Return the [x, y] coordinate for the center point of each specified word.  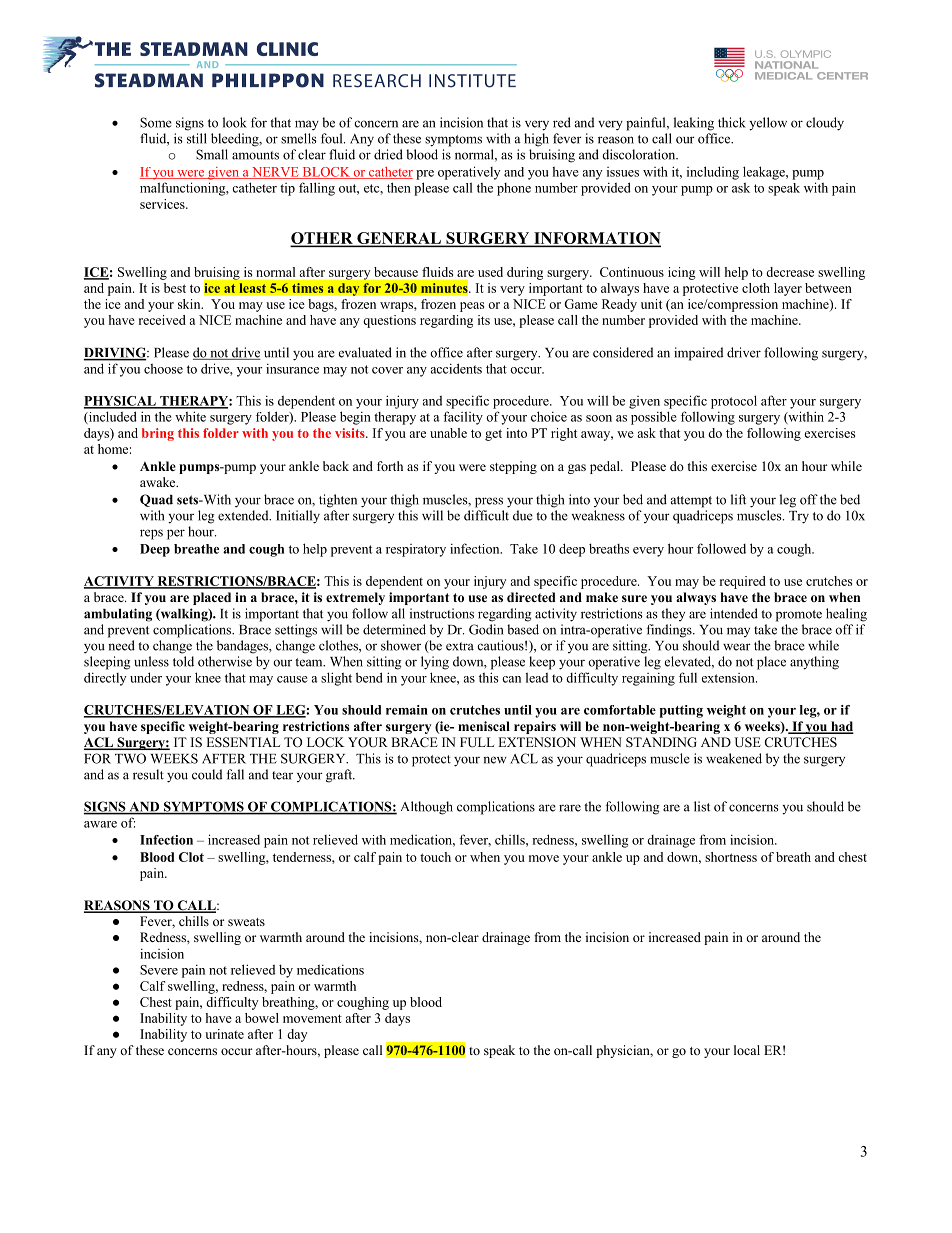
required [743, 582]
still [197, 138]
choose [163, 369]
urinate [224, 1034]
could [207, 774]
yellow [768, 124]
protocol [734, 402]
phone [514, 189]
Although [427, 808]
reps [151, 534]
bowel [262, 1018]
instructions [442, 613]
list [702, 806]
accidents [456, 368]
